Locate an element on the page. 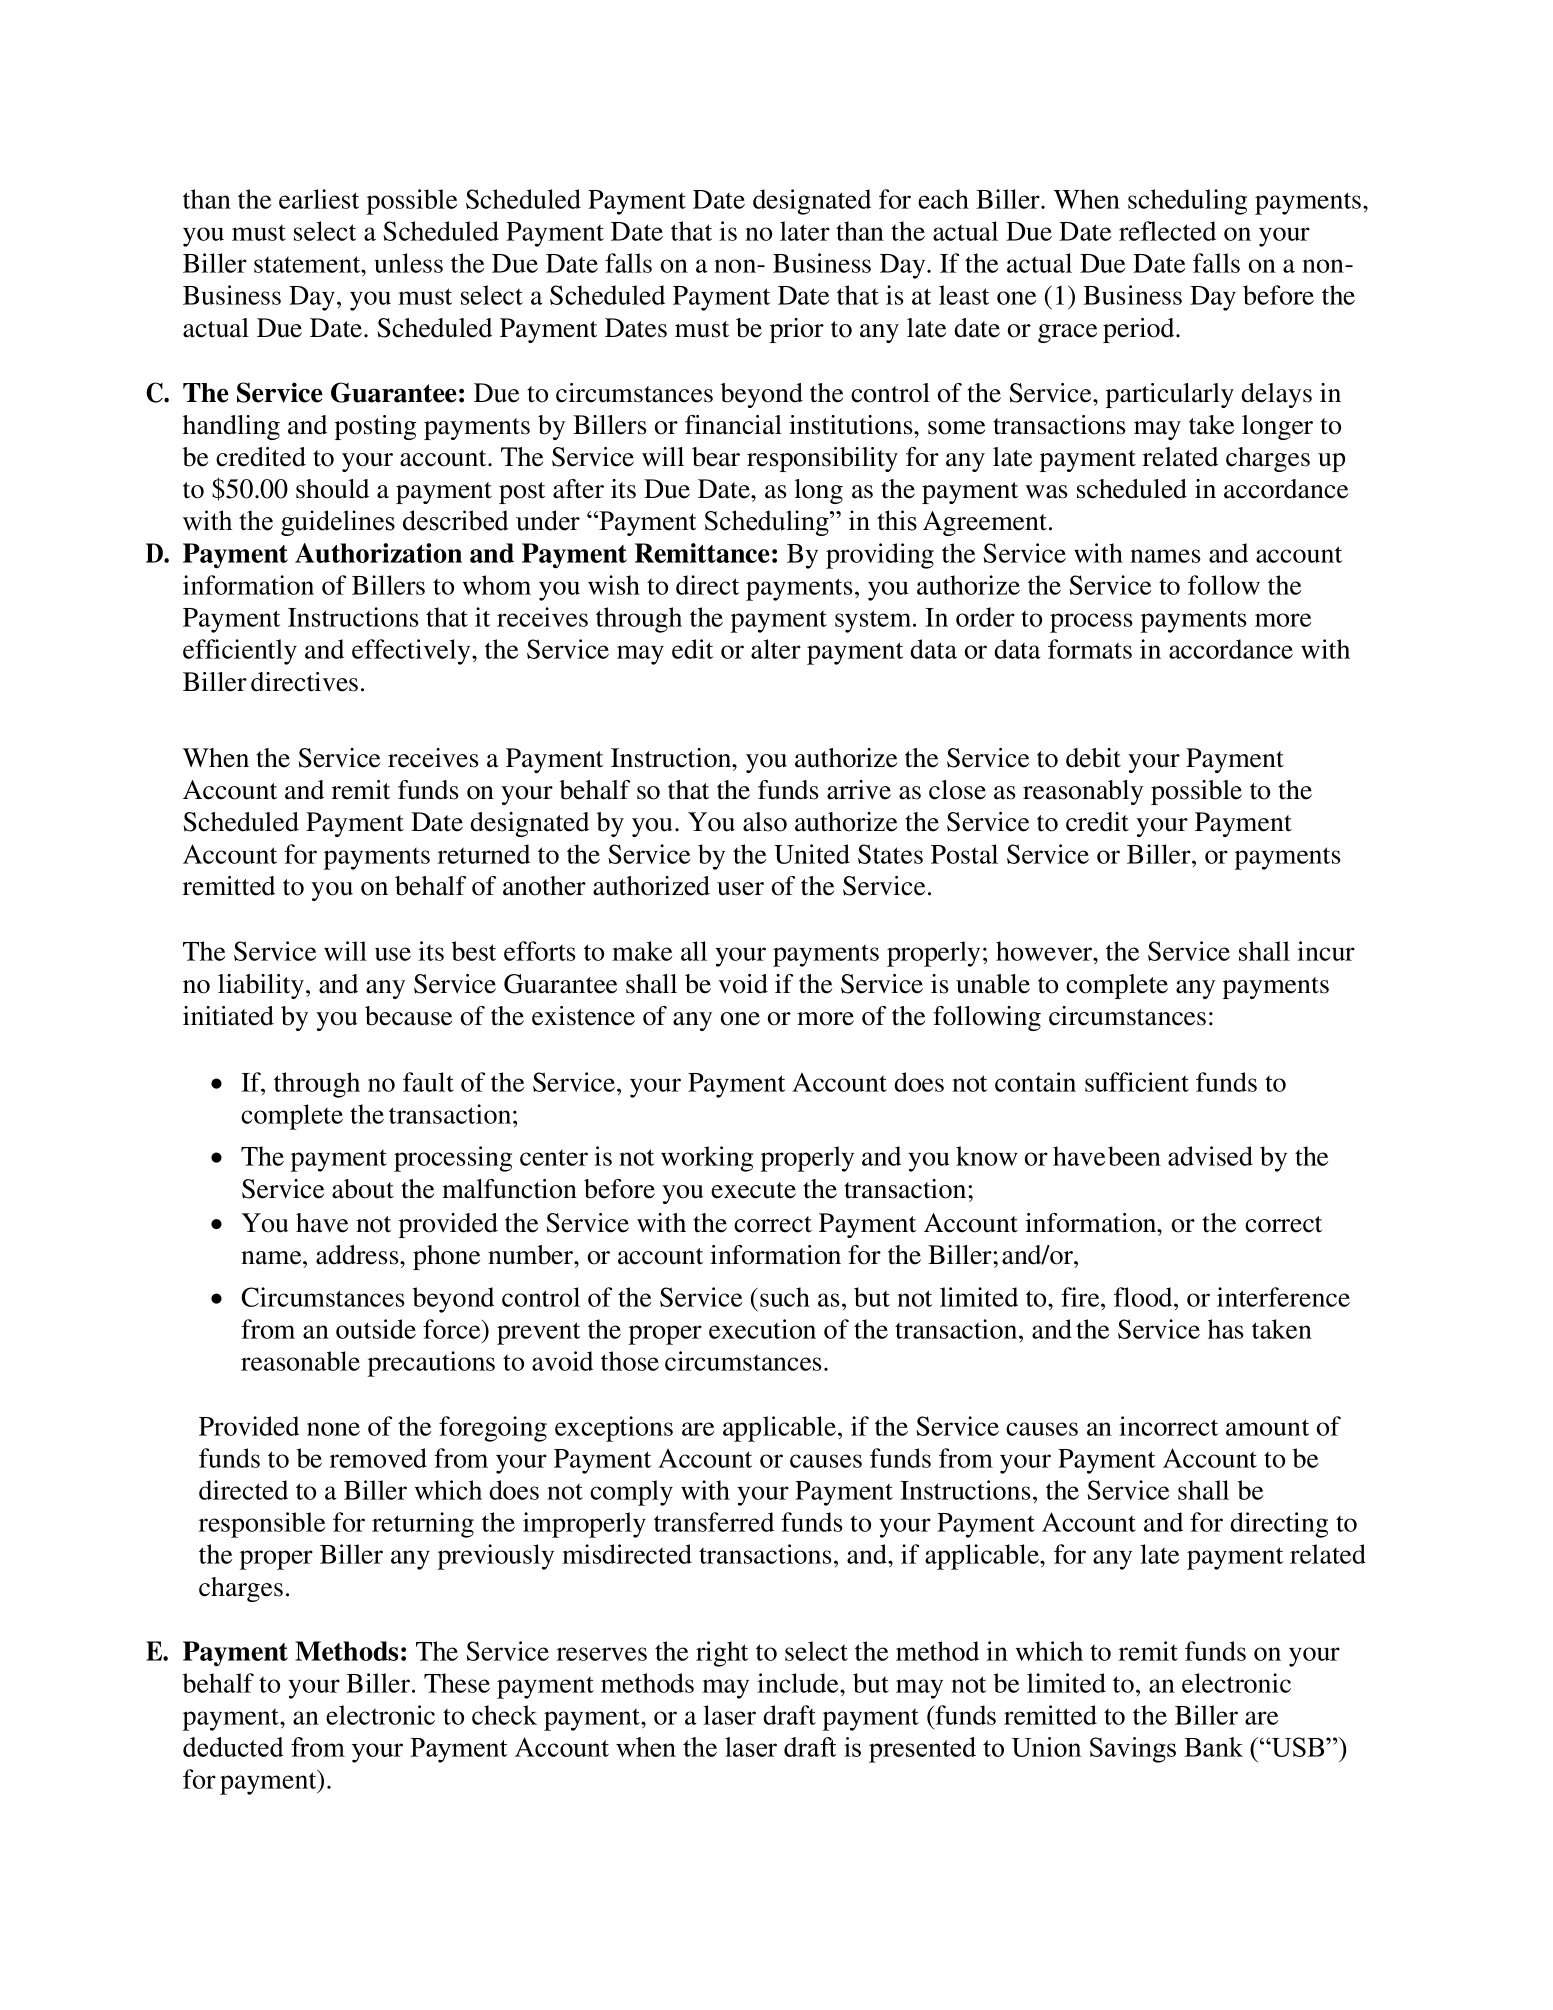  because is located at coordinates (408, 1016).
